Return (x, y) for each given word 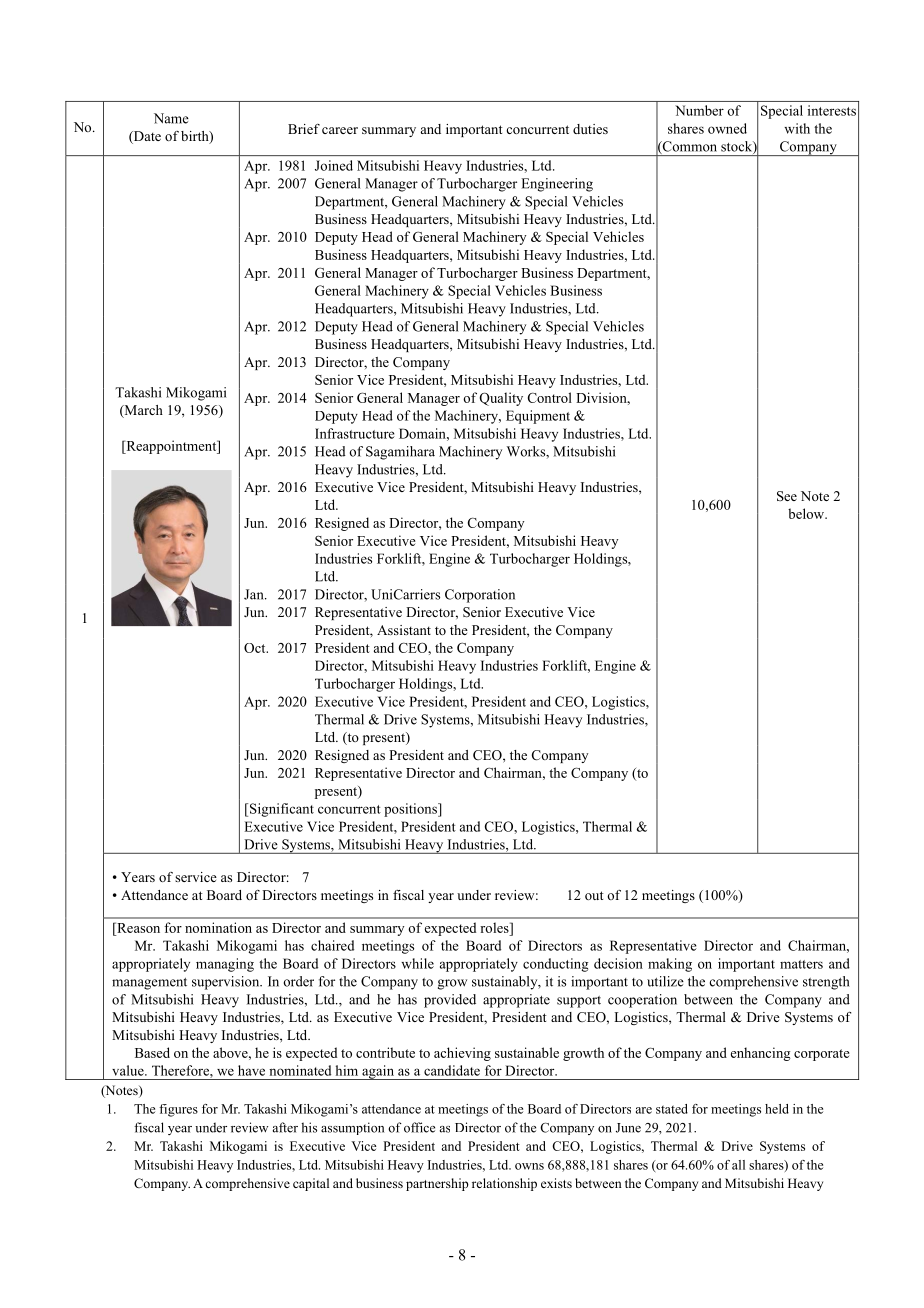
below (807, 513)
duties (590, 129)
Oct (256, 648)
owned (727, 128)
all (738, 1165)
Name (171, 118)
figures (178, 1110)
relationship (504, 1184)
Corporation (480, 596)
